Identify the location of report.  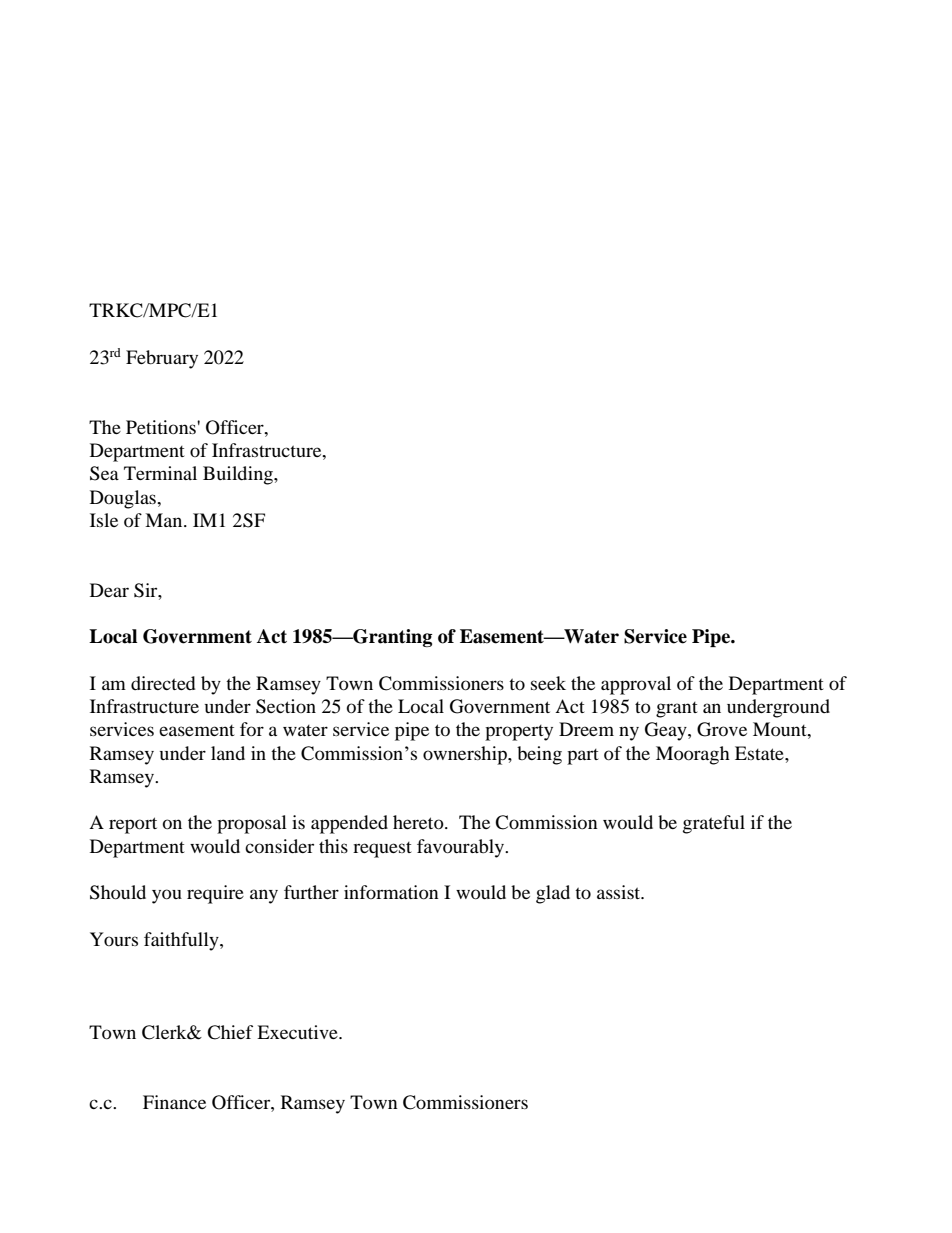
(133, 825).
